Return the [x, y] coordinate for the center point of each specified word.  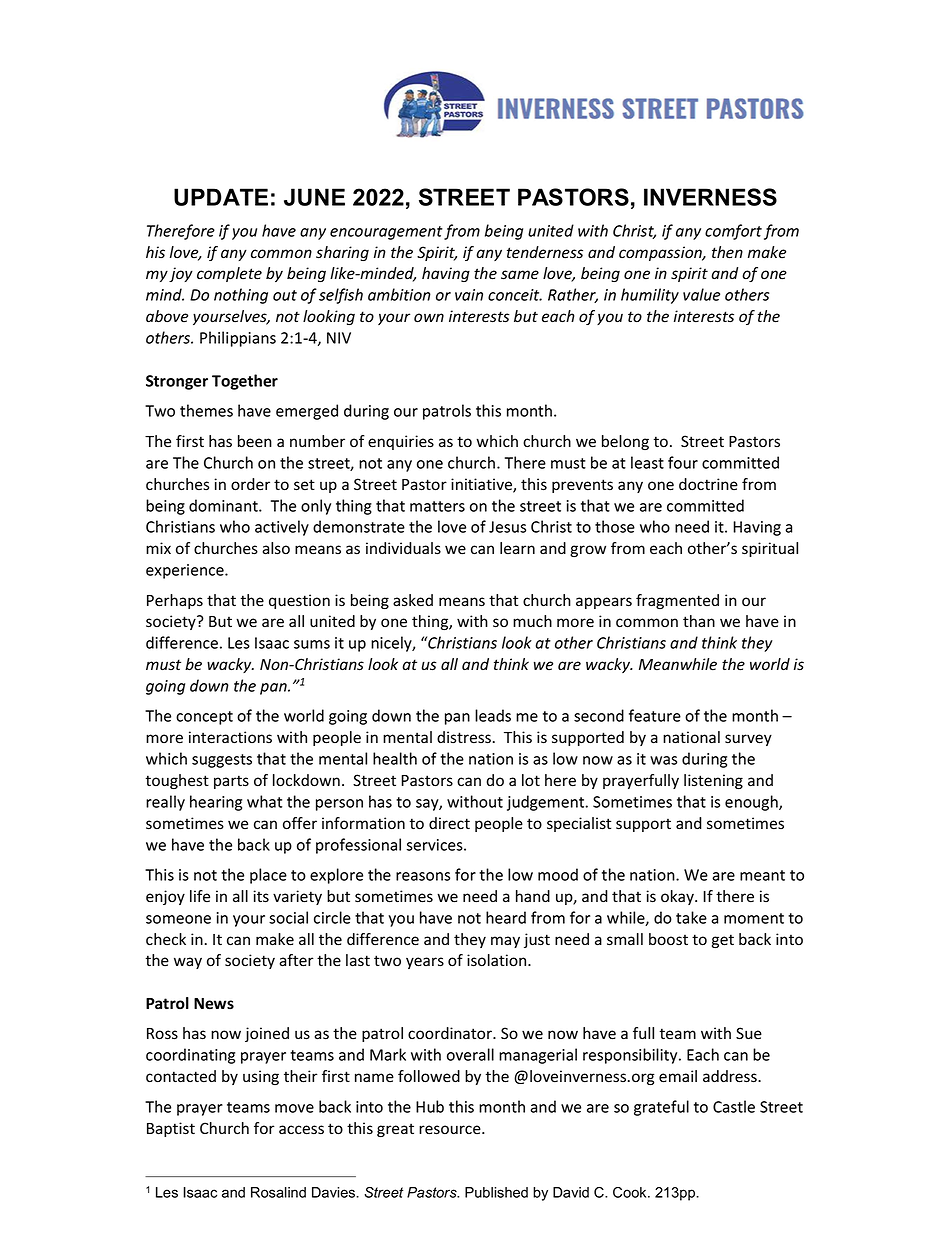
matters [437, 506]
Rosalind [278, 1192]
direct [449, 823]
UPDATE [221, 197]
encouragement [386, 233]
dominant [224, 505]
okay [678, 897]
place [268, 876]
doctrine [708, 484]
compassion [661, 253]
